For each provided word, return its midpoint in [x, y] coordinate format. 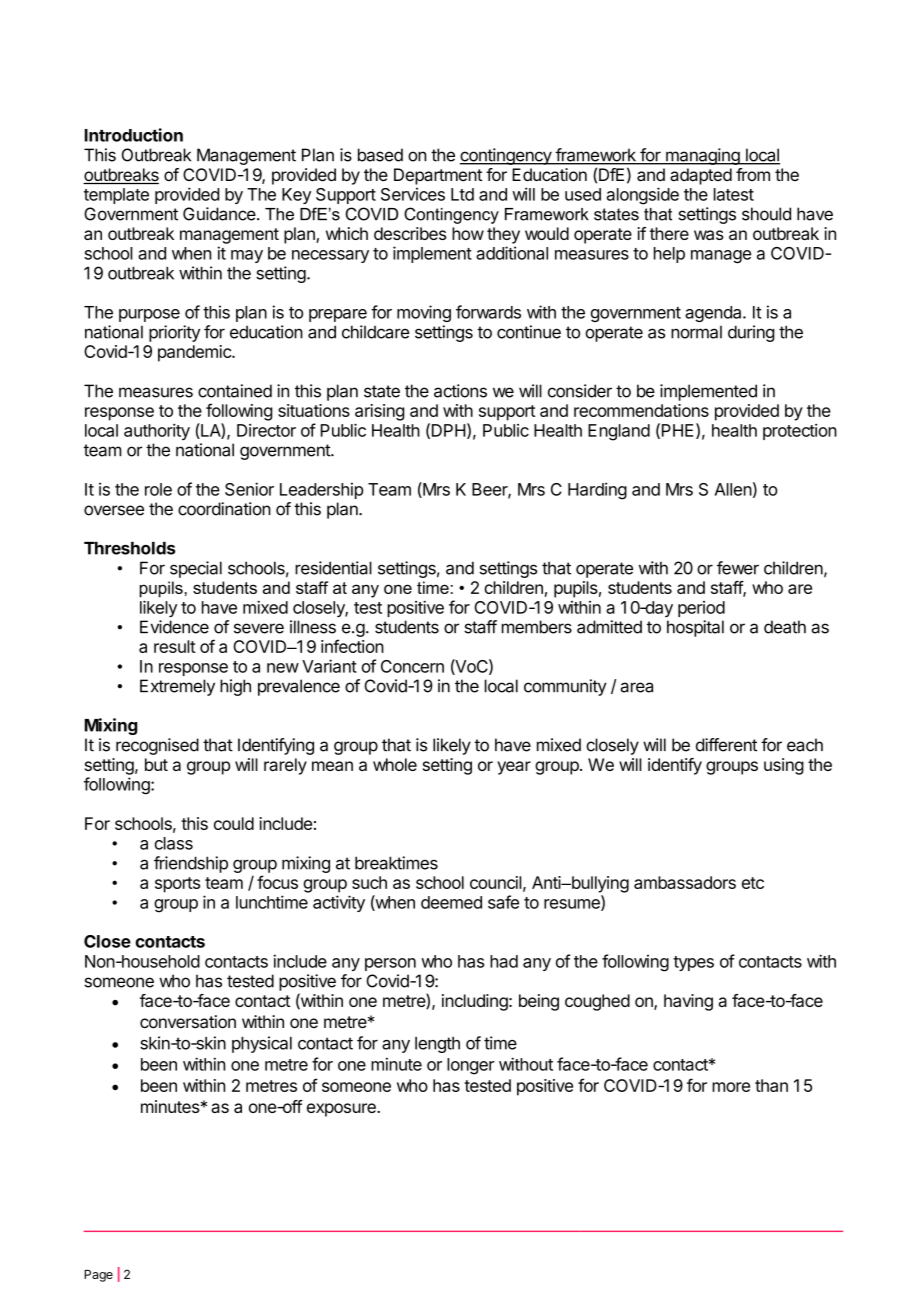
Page [98, 1276]
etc [753, 883]
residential [333, 568]
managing [703, 156]
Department [438, 176]
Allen [733, 489]
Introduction [134, 135]
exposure [342, 1110]
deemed [451, 902]
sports [177, 885]
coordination [224, 509]
